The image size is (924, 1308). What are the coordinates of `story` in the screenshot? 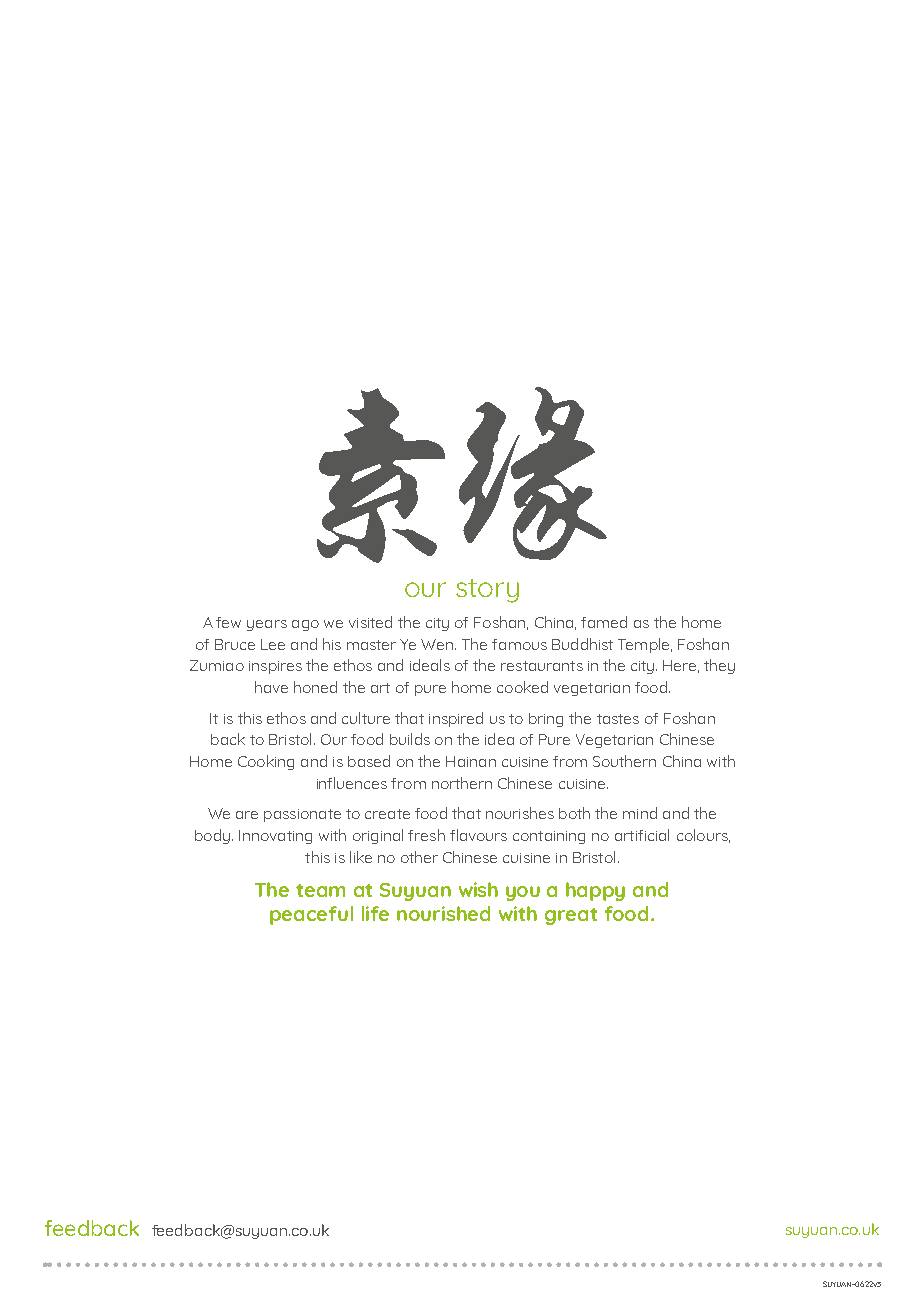 It's located at (487, 591).
